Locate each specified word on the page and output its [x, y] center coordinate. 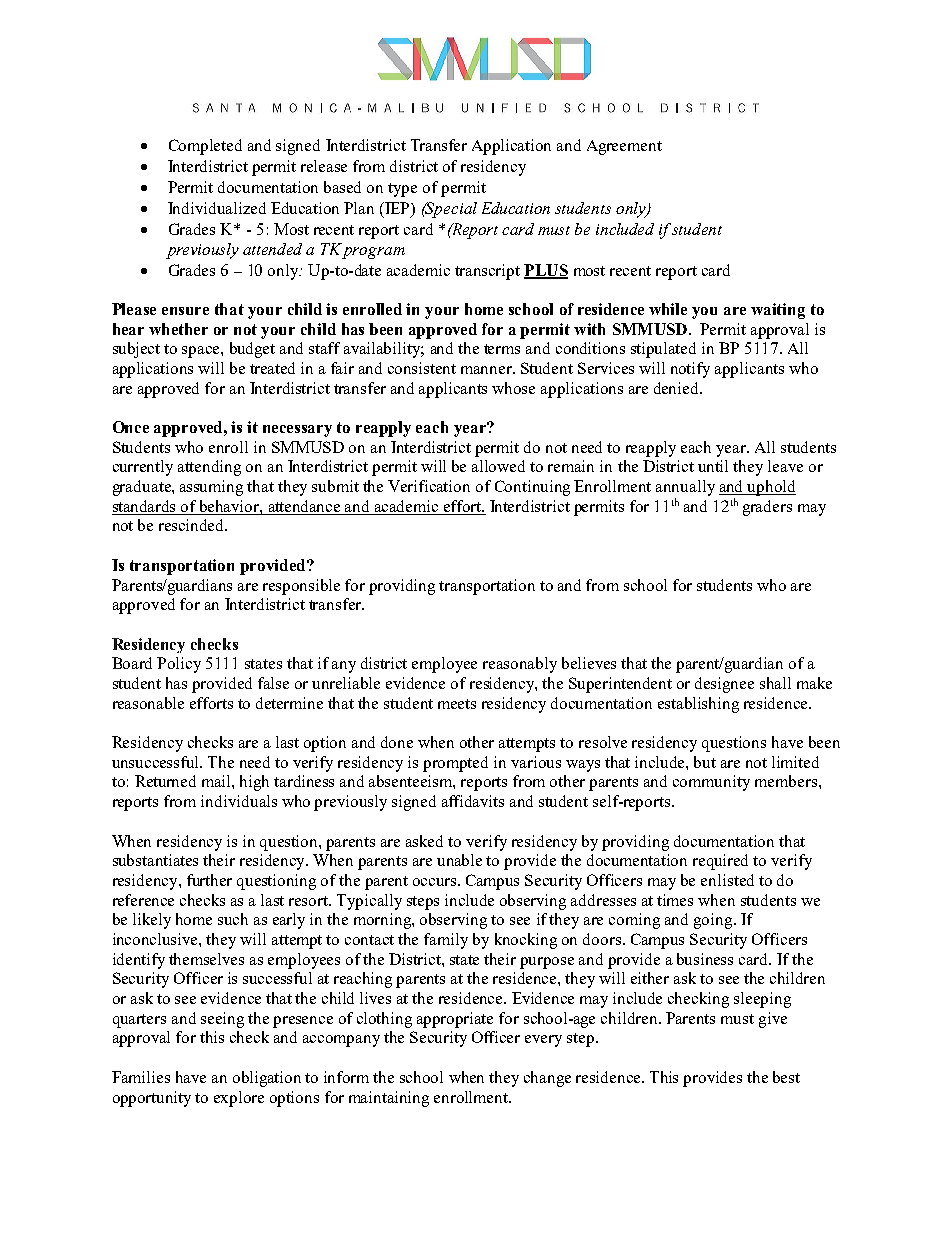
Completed [205, 147]
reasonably [520, 665]
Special [450, 210]
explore [239, 1099]
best [786, 1077]
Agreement [624, 147]
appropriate [455, 1020]
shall [775, 683]
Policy [179, 665]
